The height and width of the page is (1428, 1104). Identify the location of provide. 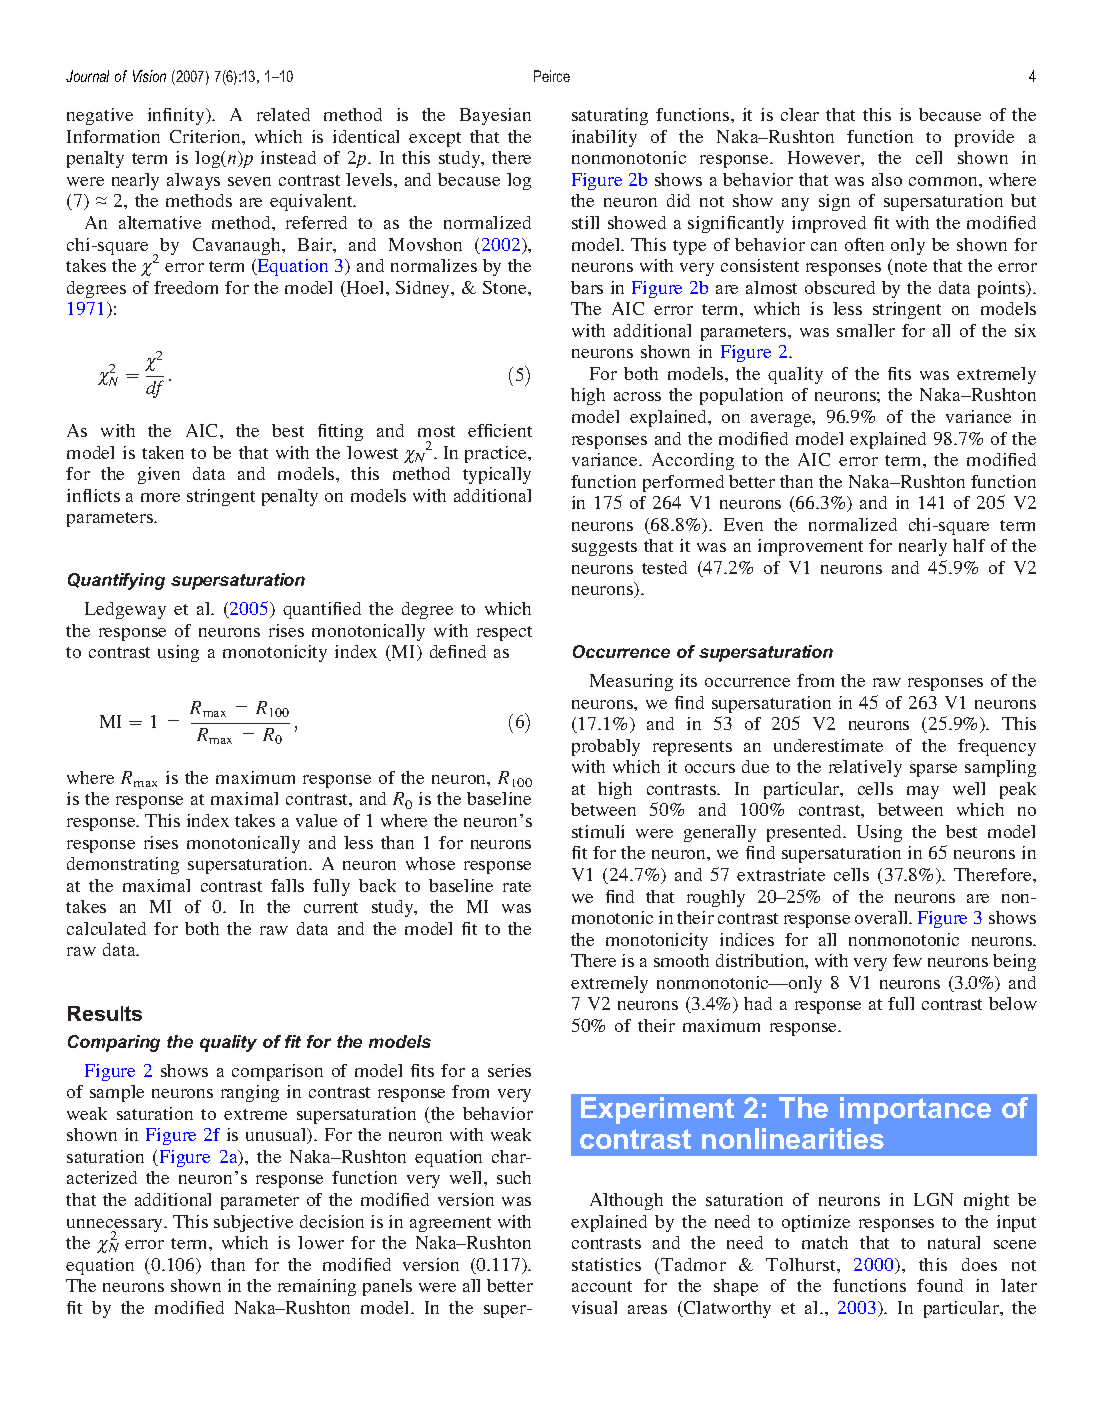
(984, 138).
